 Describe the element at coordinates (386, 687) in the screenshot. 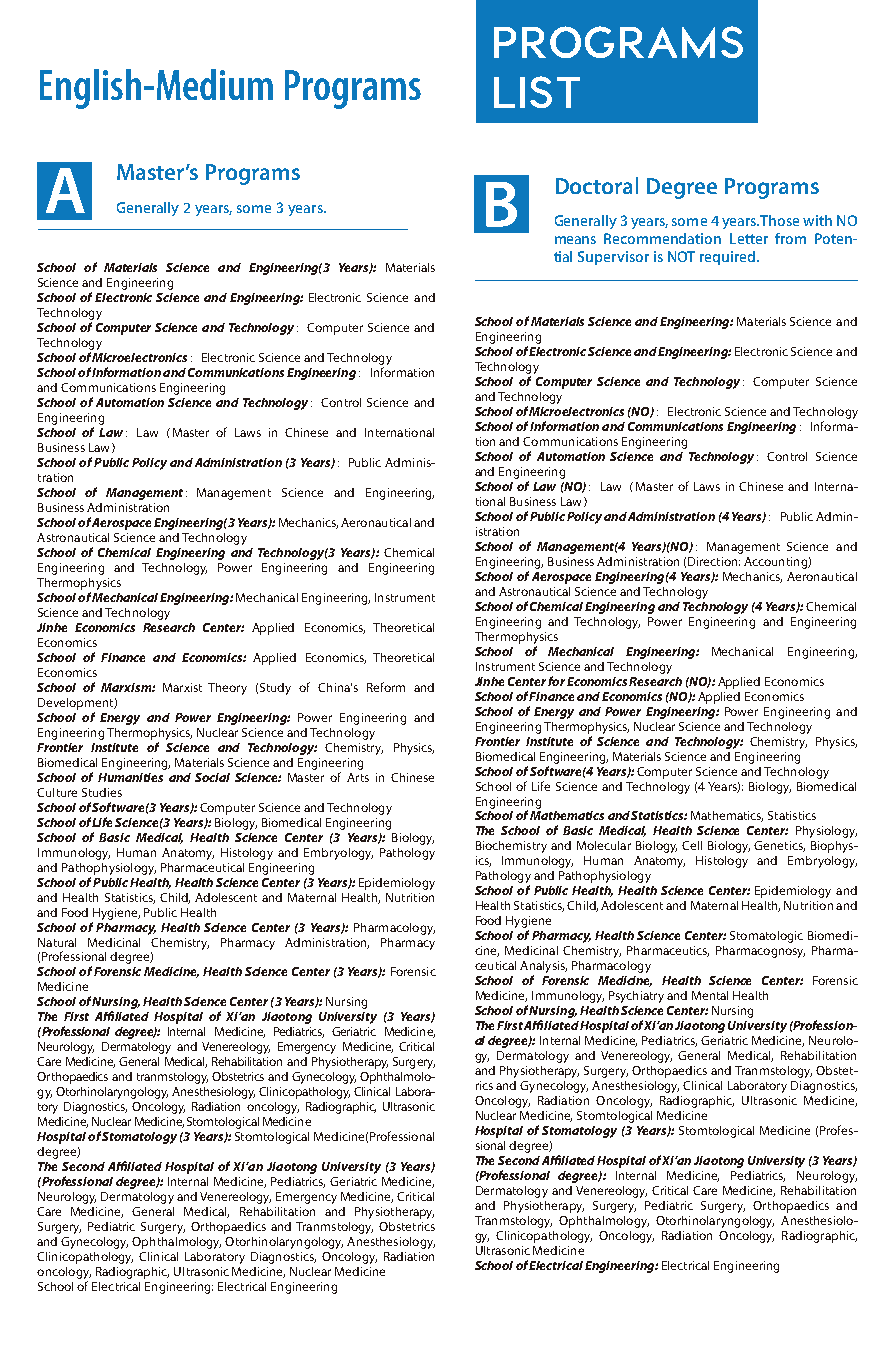

I see `Reform` at that location.
